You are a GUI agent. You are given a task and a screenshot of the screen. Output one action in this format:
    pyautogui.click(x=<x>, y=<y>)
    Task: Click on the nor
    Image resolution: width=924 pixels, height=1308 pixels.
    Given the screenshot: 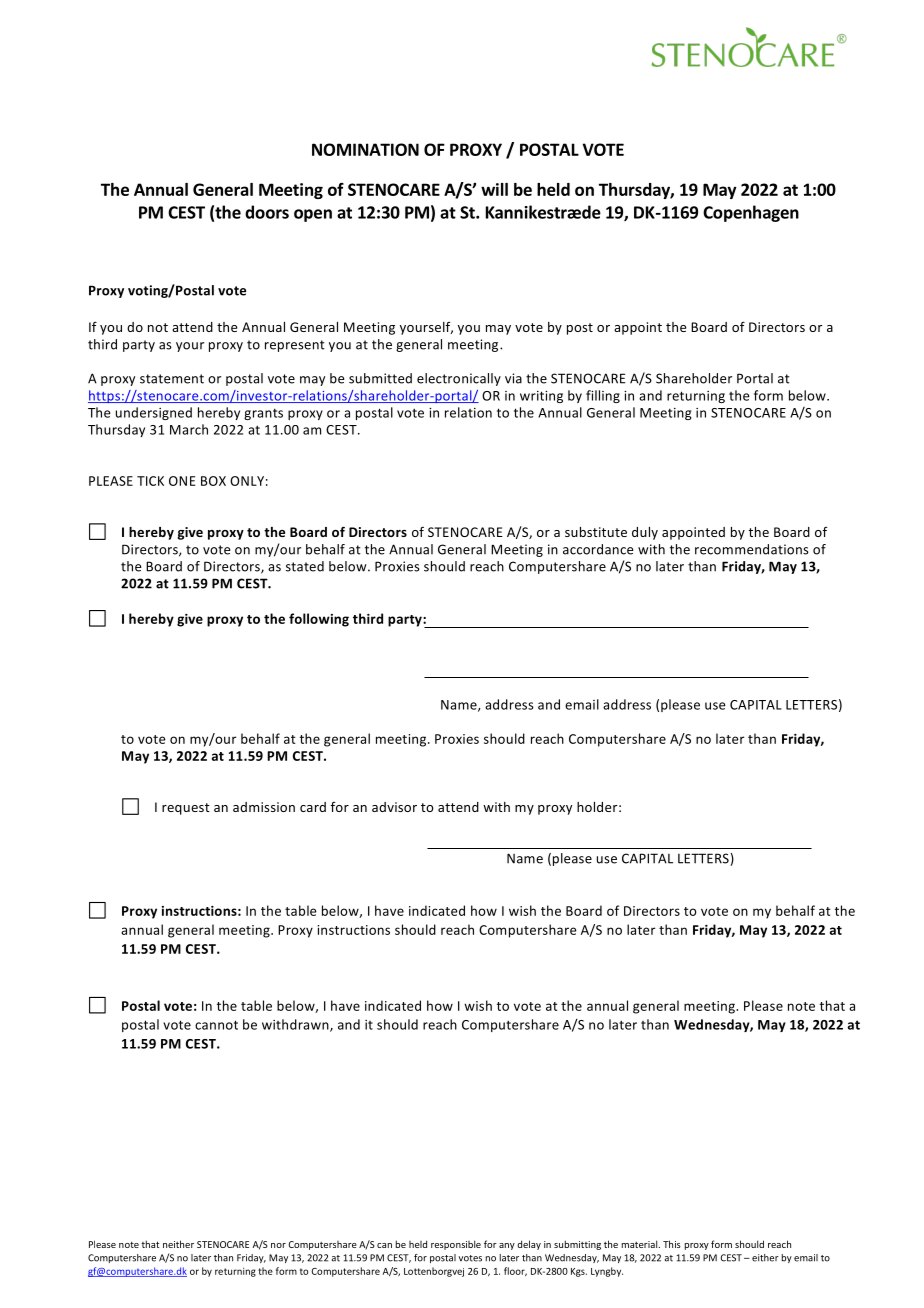 What is the action you would take?
    pyautogui.click(x=278, y=1245)
